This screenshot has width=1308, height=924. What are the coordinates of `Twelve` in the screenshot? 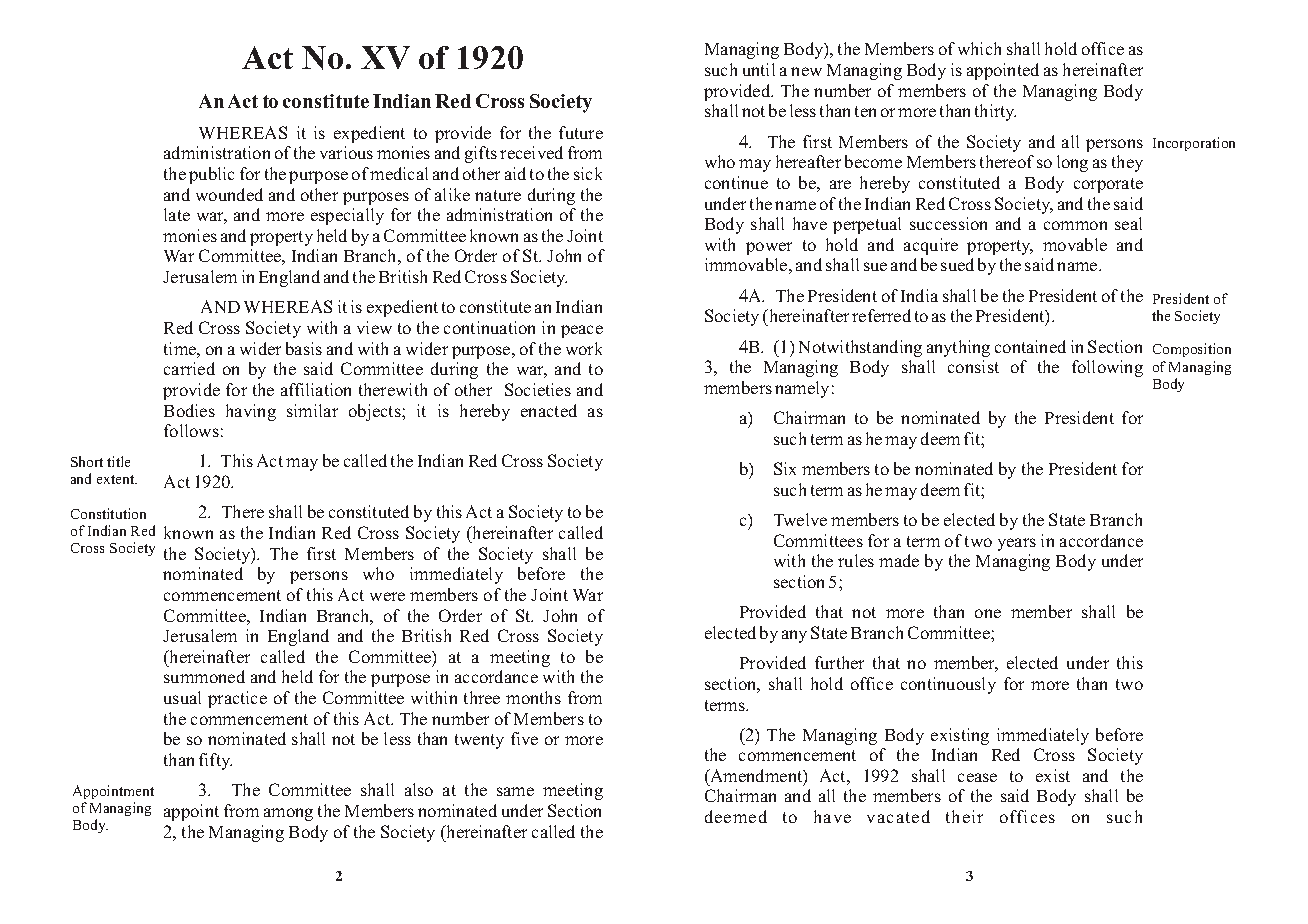 It's located at (800, 519).
